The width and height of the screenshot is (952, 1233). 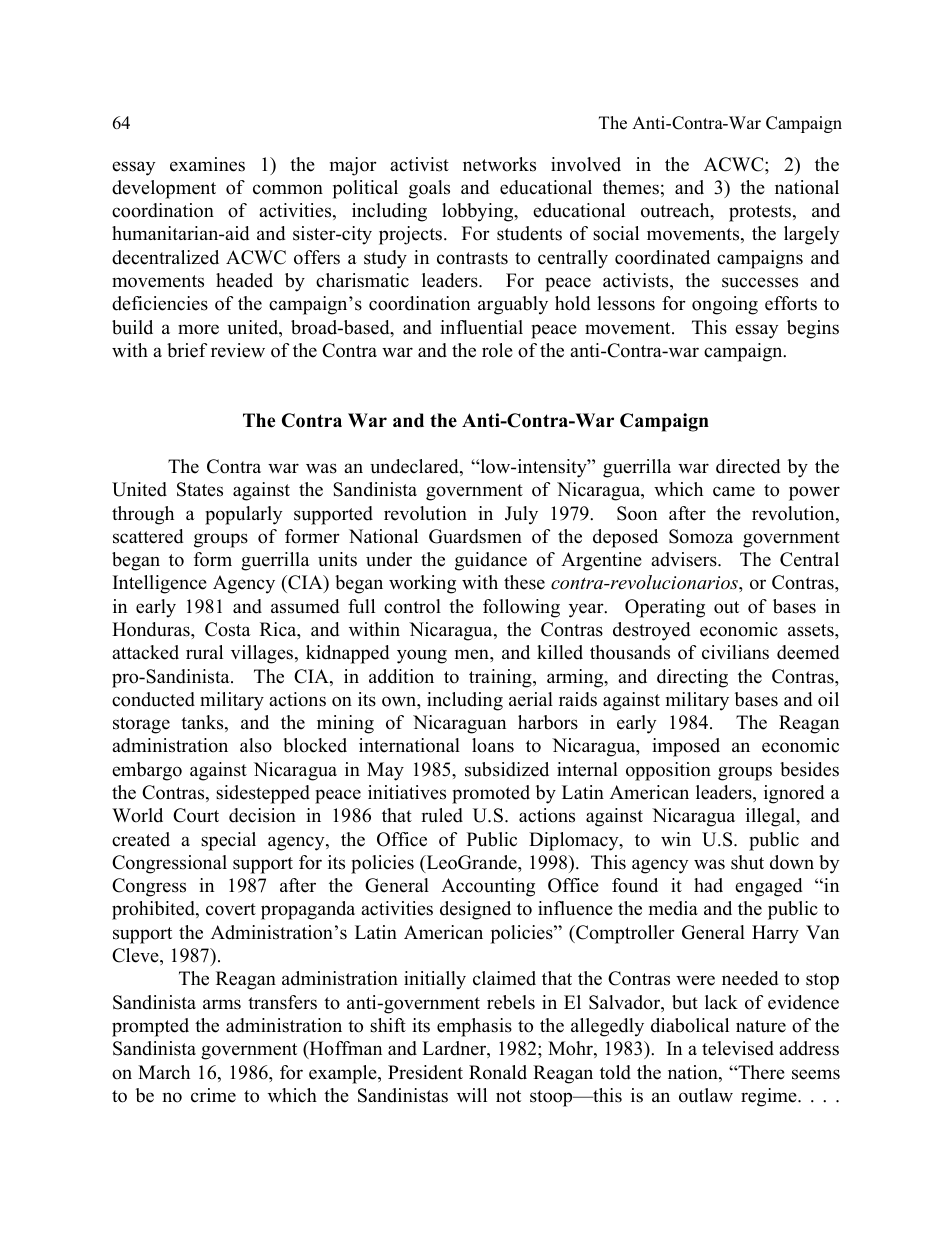 What do you see at coordinates (228, 841) in the screenshot?
I see `special` at bounding box center [228, 841].
